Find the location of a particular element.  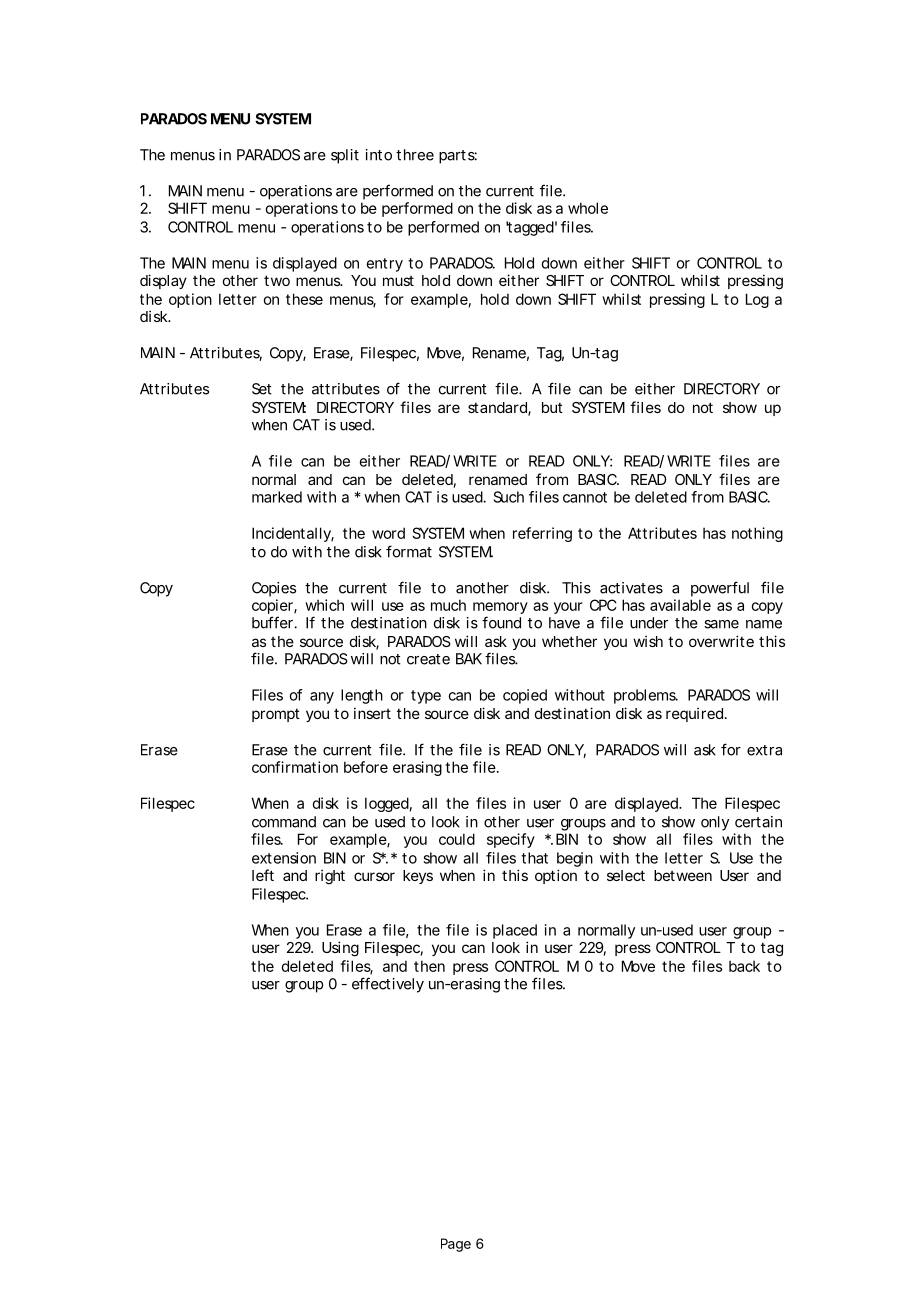

split is located at coordinates (345, 156).
